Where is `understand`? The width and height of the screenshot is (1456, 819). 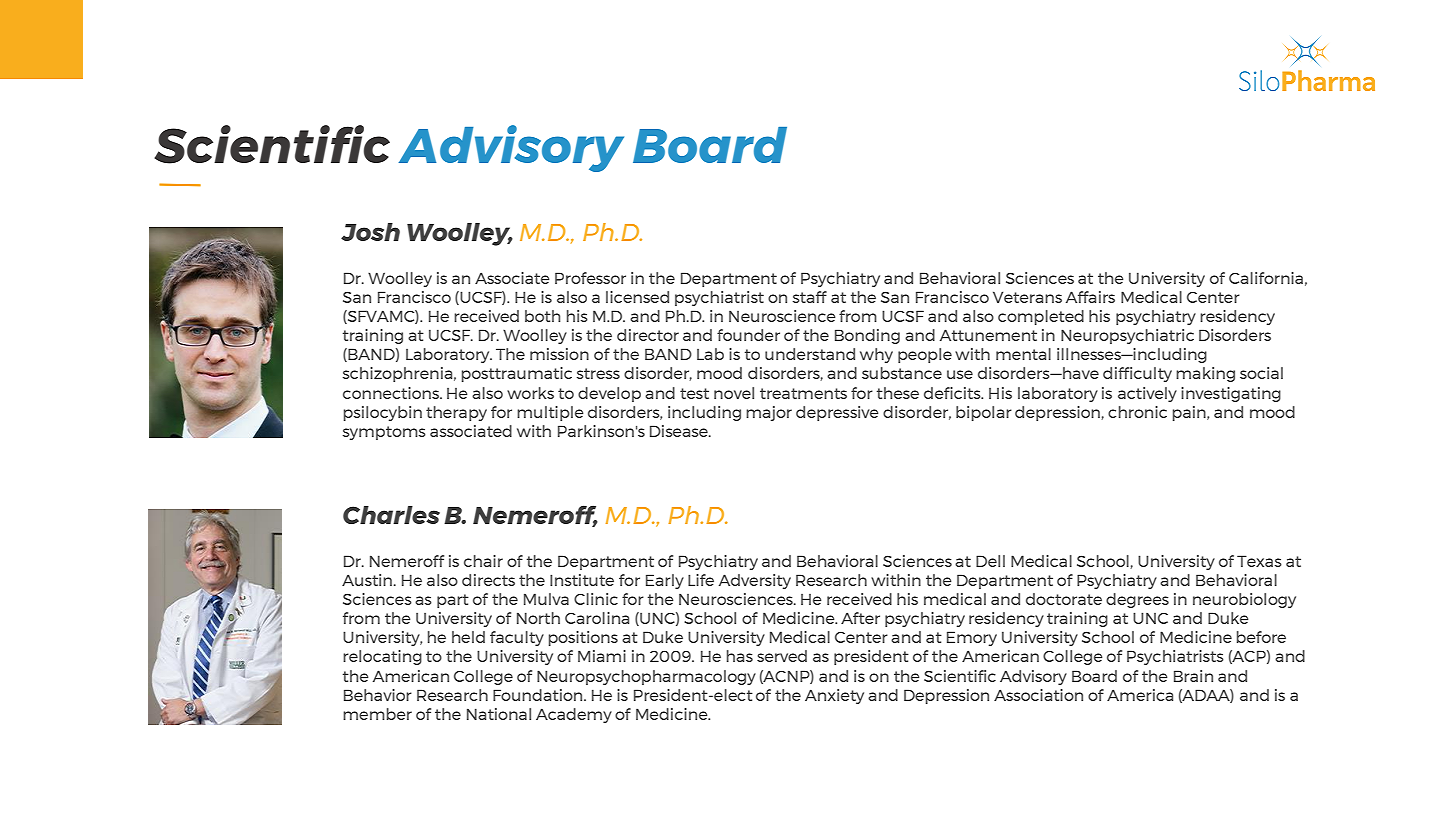 understand is located at coordinates (810, 354).
